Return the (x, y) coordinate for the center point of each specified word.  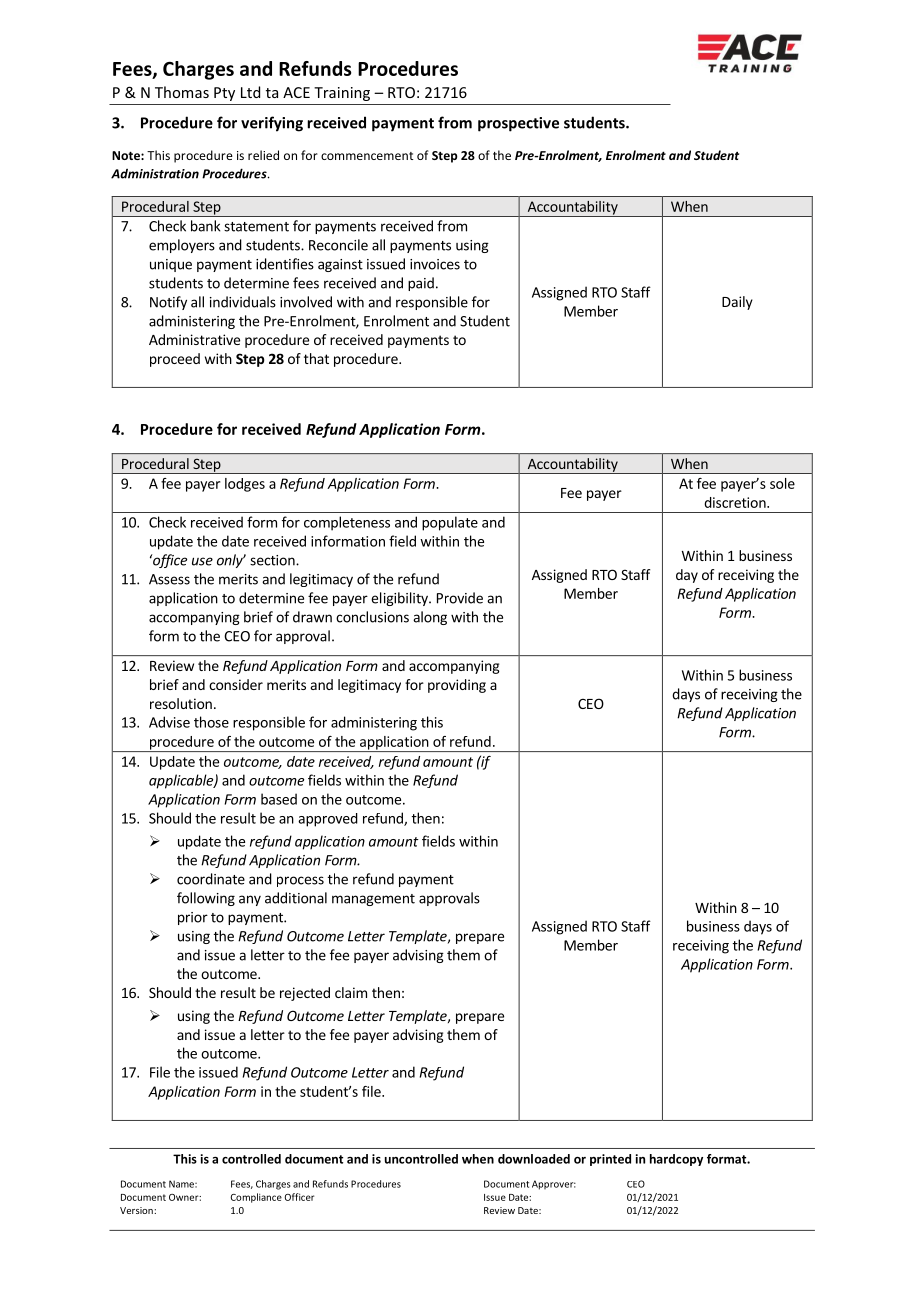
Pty (224, 94)
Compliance (256, 1198)
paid (421, 284)
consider (236, 684)
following (206, 899)
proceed (175, 360)
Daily (737, 303)
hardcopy (676, 1160)
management (373, 900)
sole (782, 483)
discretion (736, 502)
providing (457, 686)
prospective (518, 124)
